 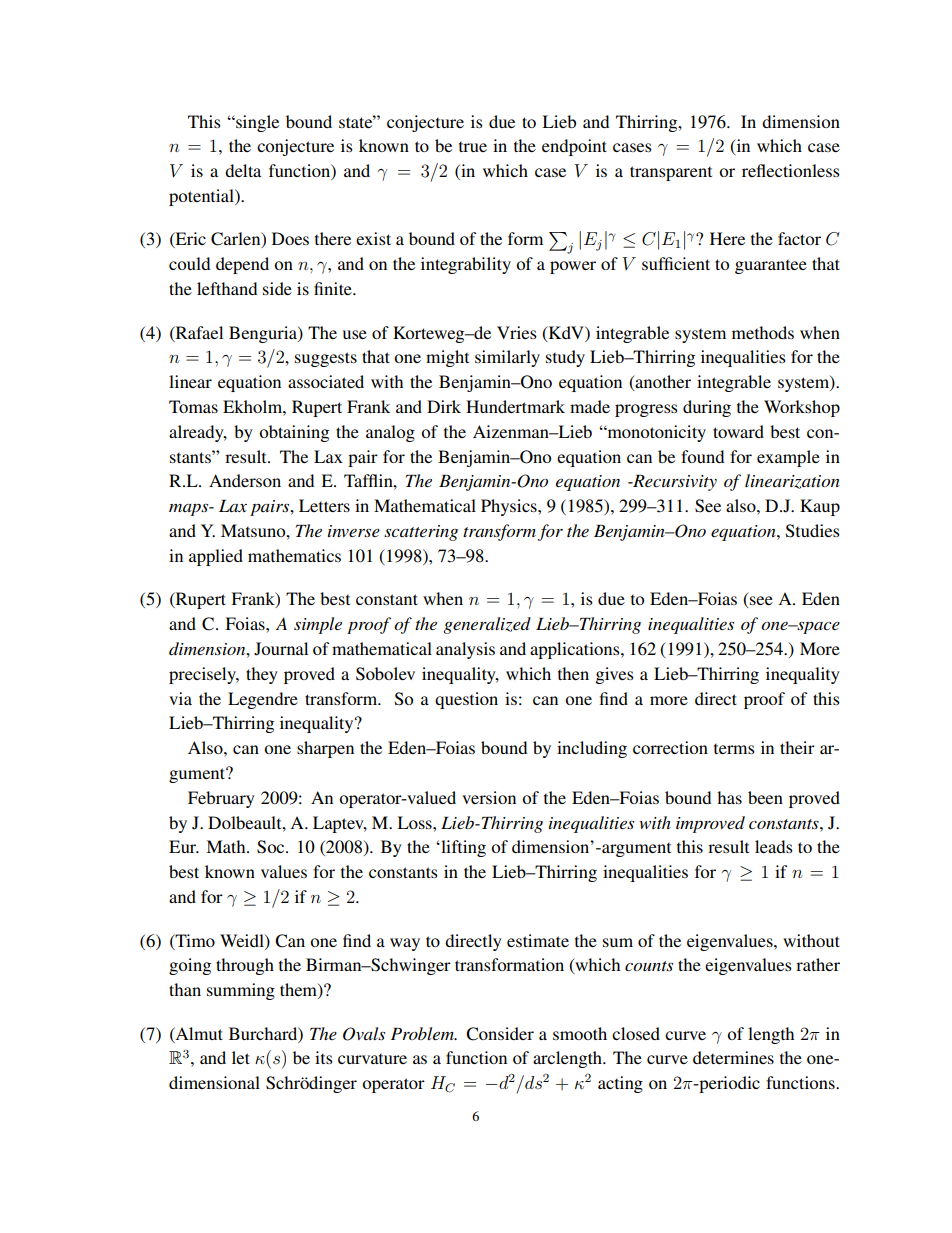 What do you see at coordinates (738, 431) in the screenshot?
I see `toward` at bounding box center [738, 431].
